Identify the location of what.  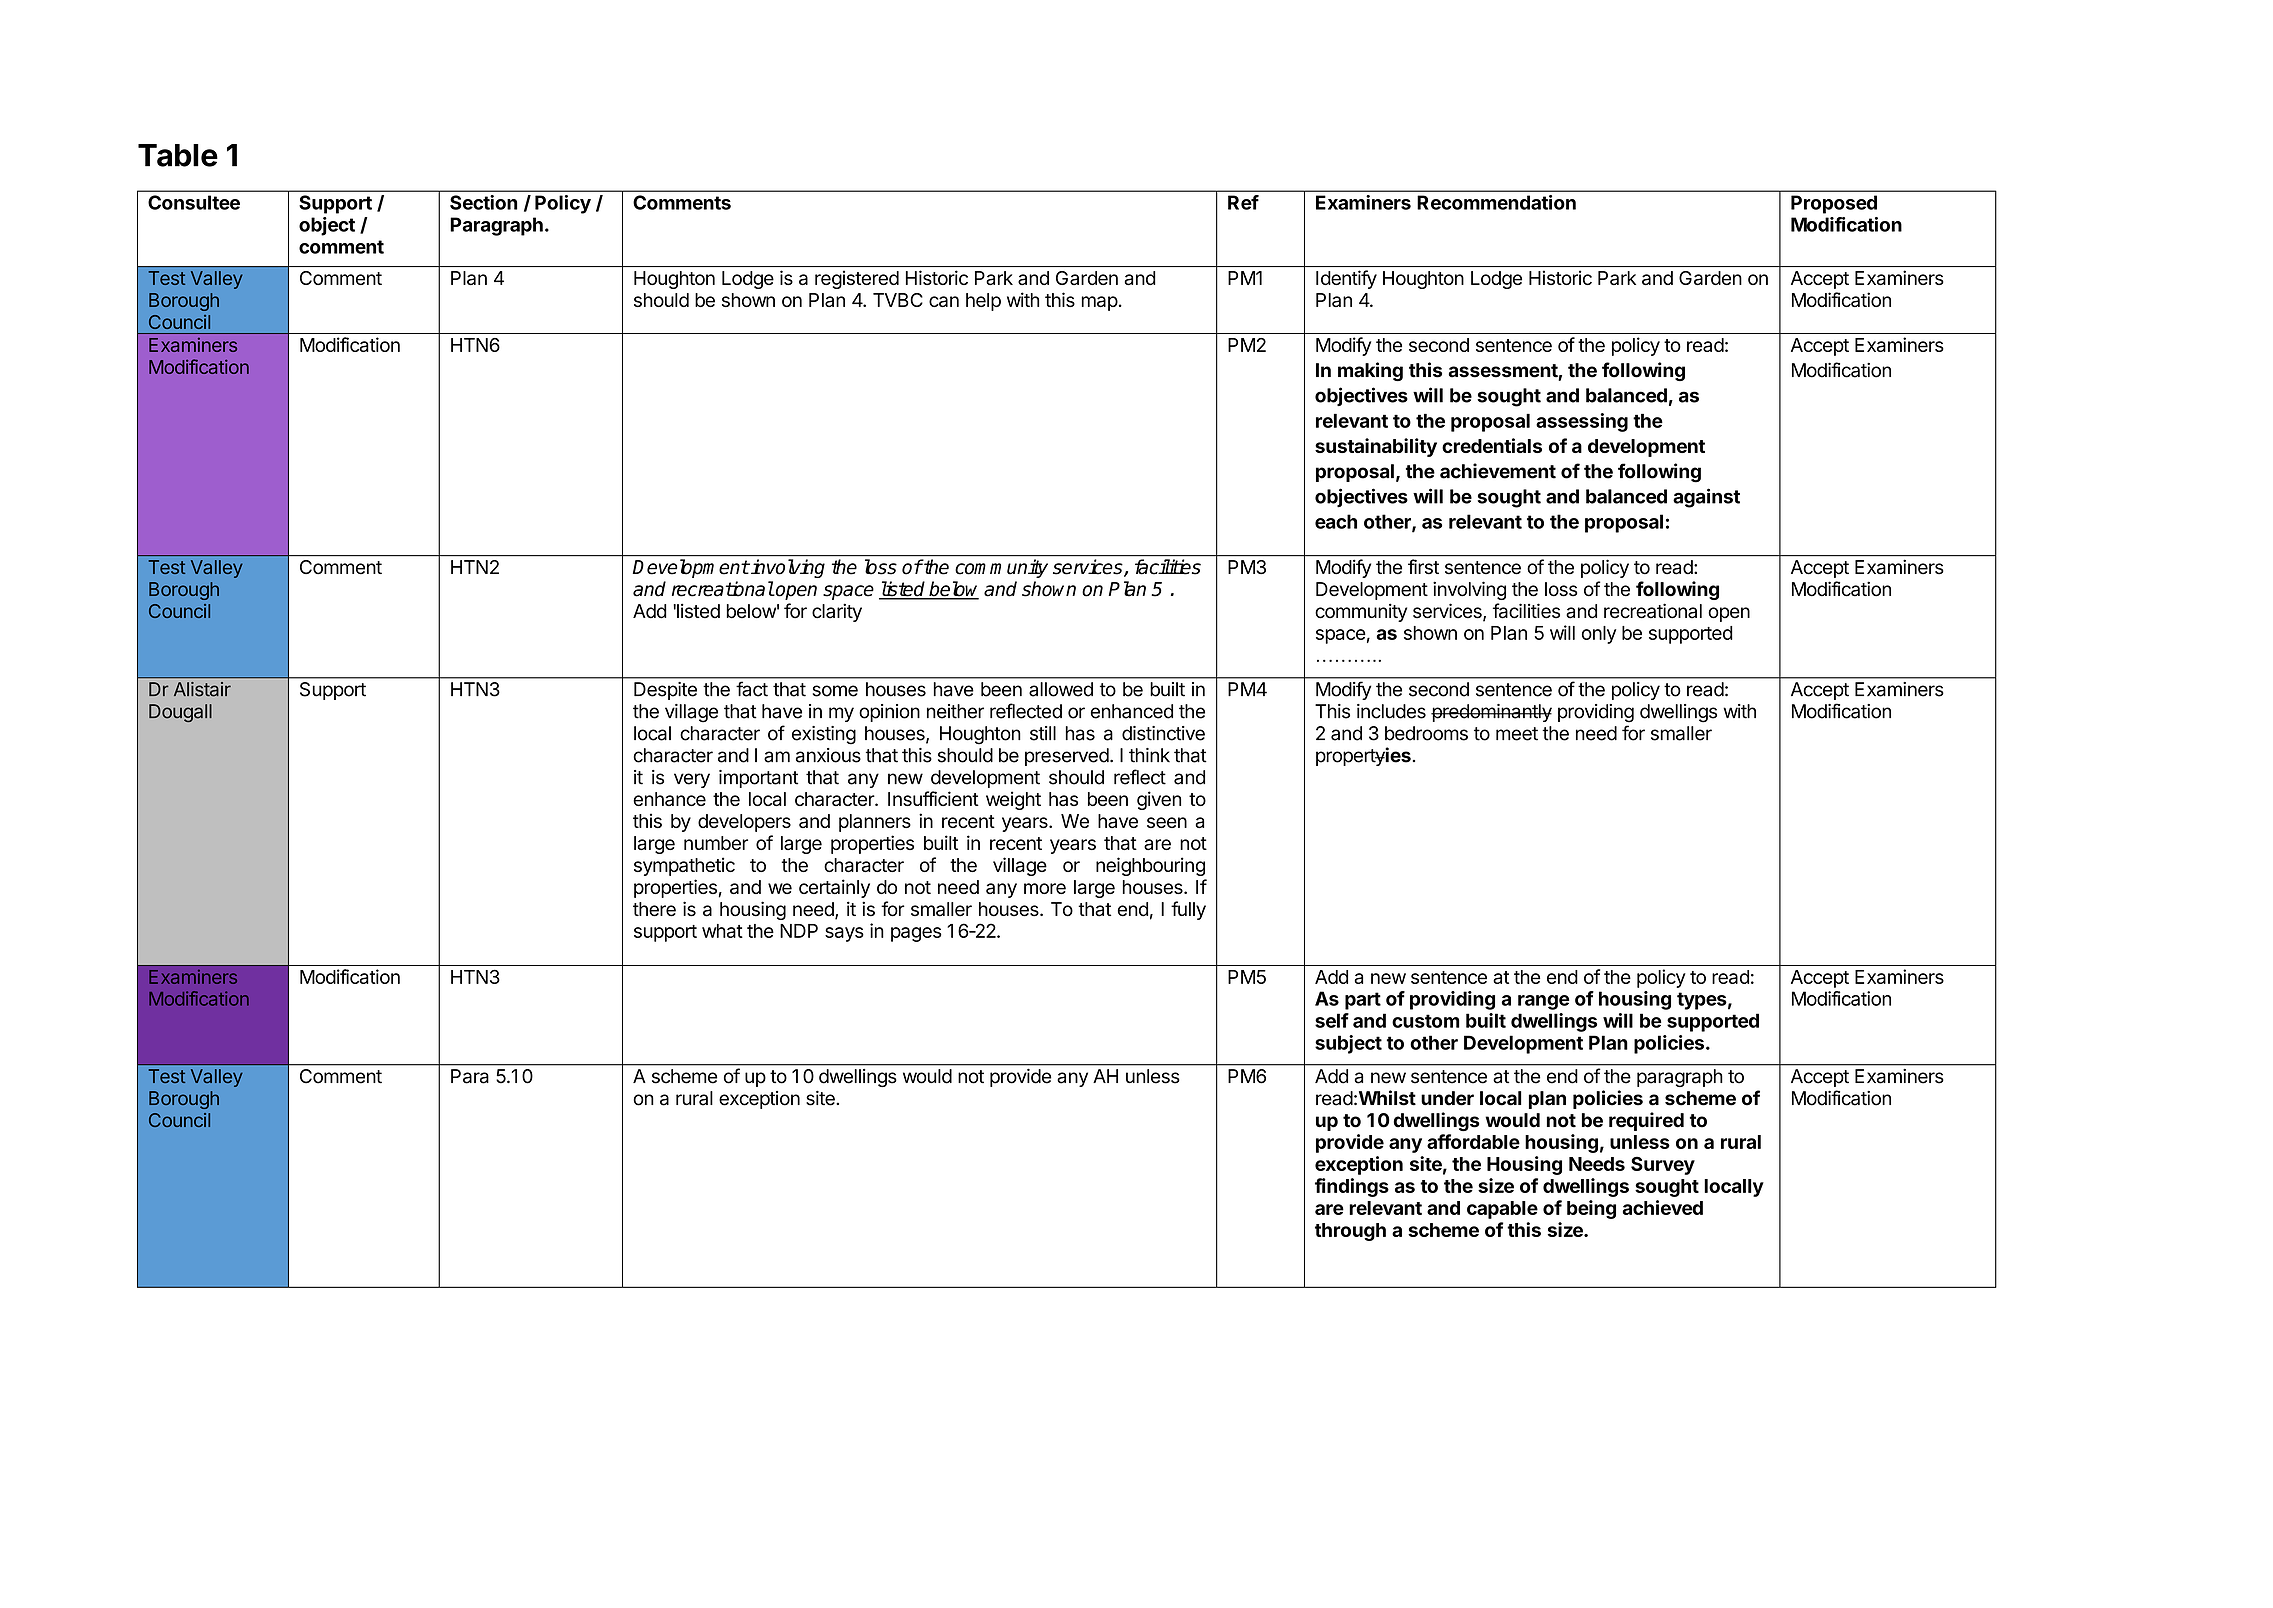
(722, 931).
